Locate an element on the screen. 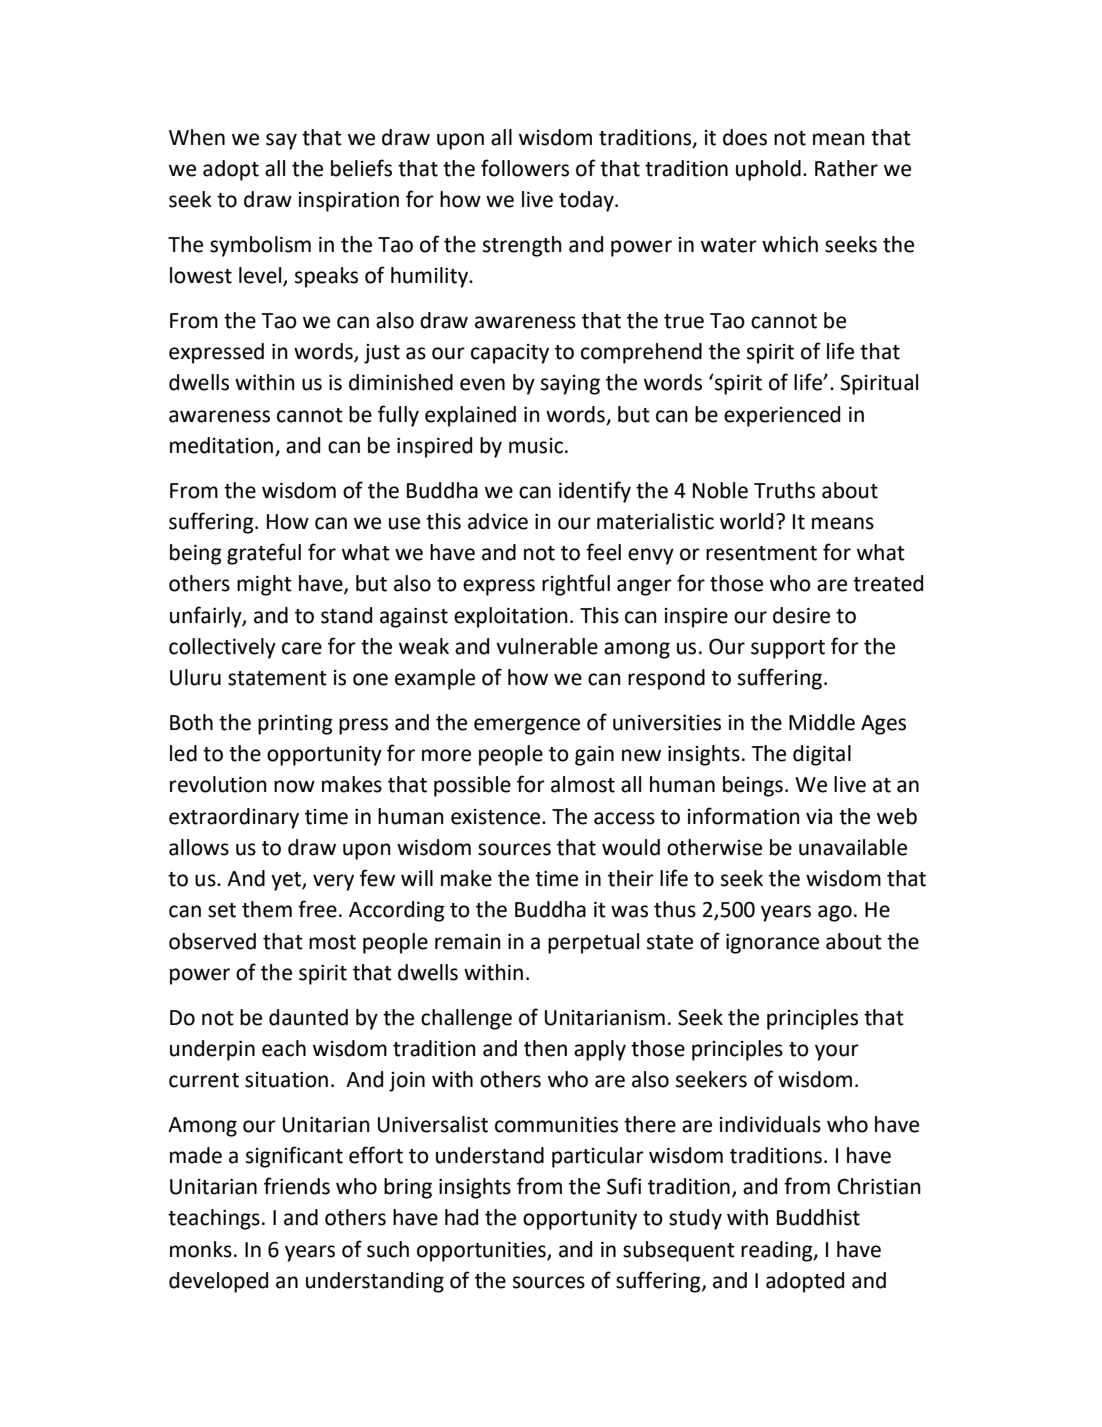 The height and width of the screenshot is (1427, 1102). saying is located at coordinates (570, 385).
